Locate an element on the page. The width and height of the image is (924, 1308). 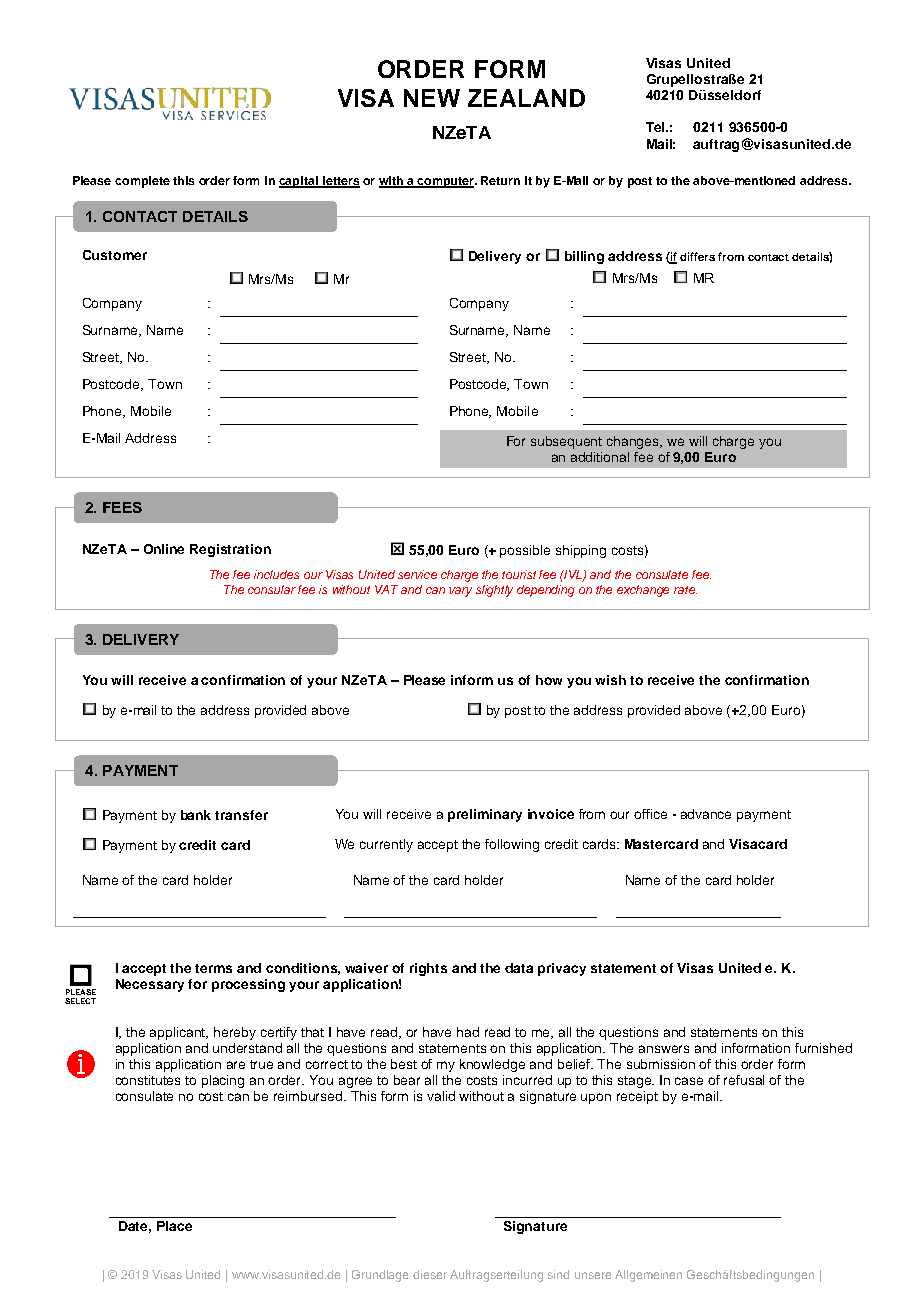
wish is located at coordinates (610, 680).
